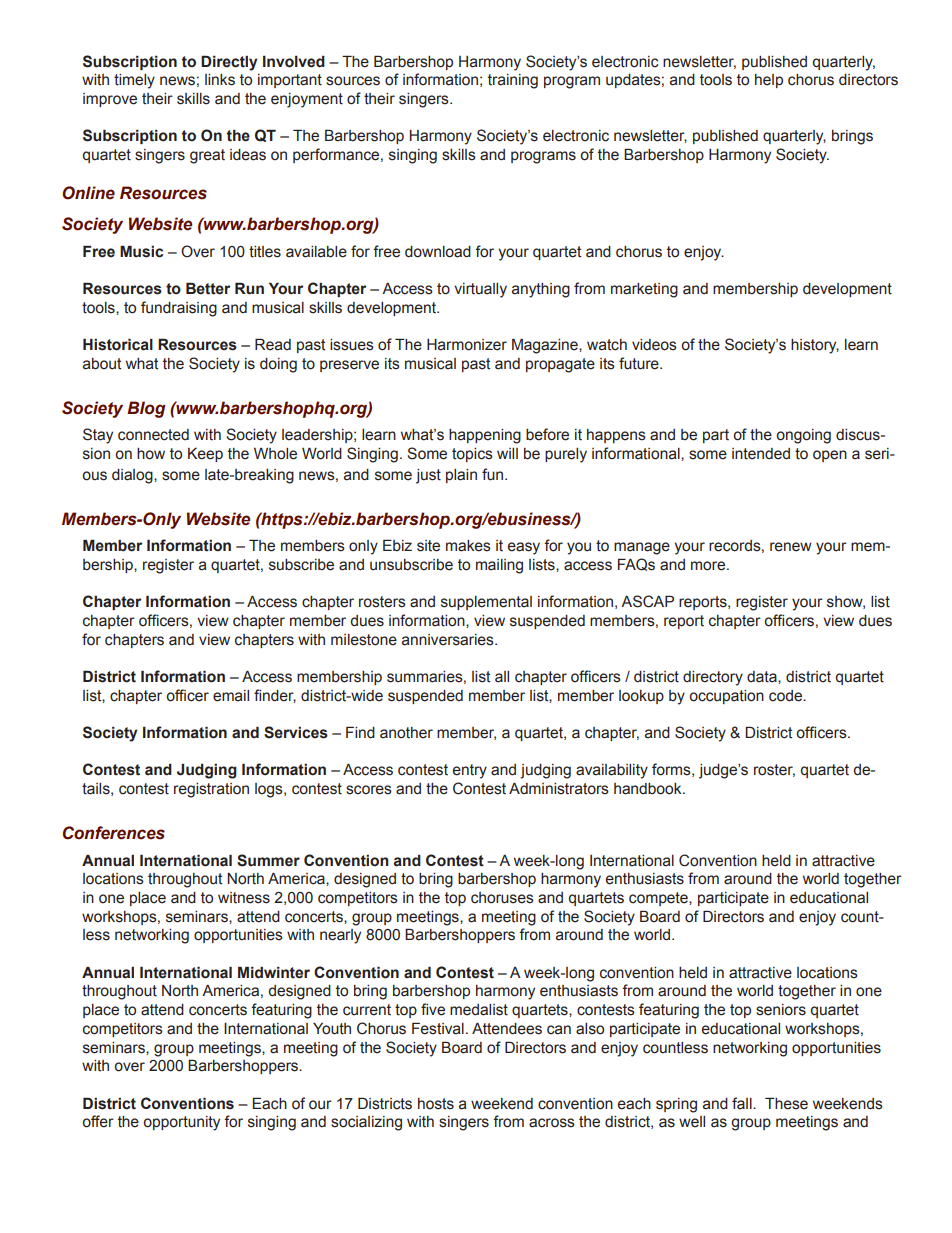  Describe the element at coordinates (769, 81) in the screenshot. I see `help` at that location.
